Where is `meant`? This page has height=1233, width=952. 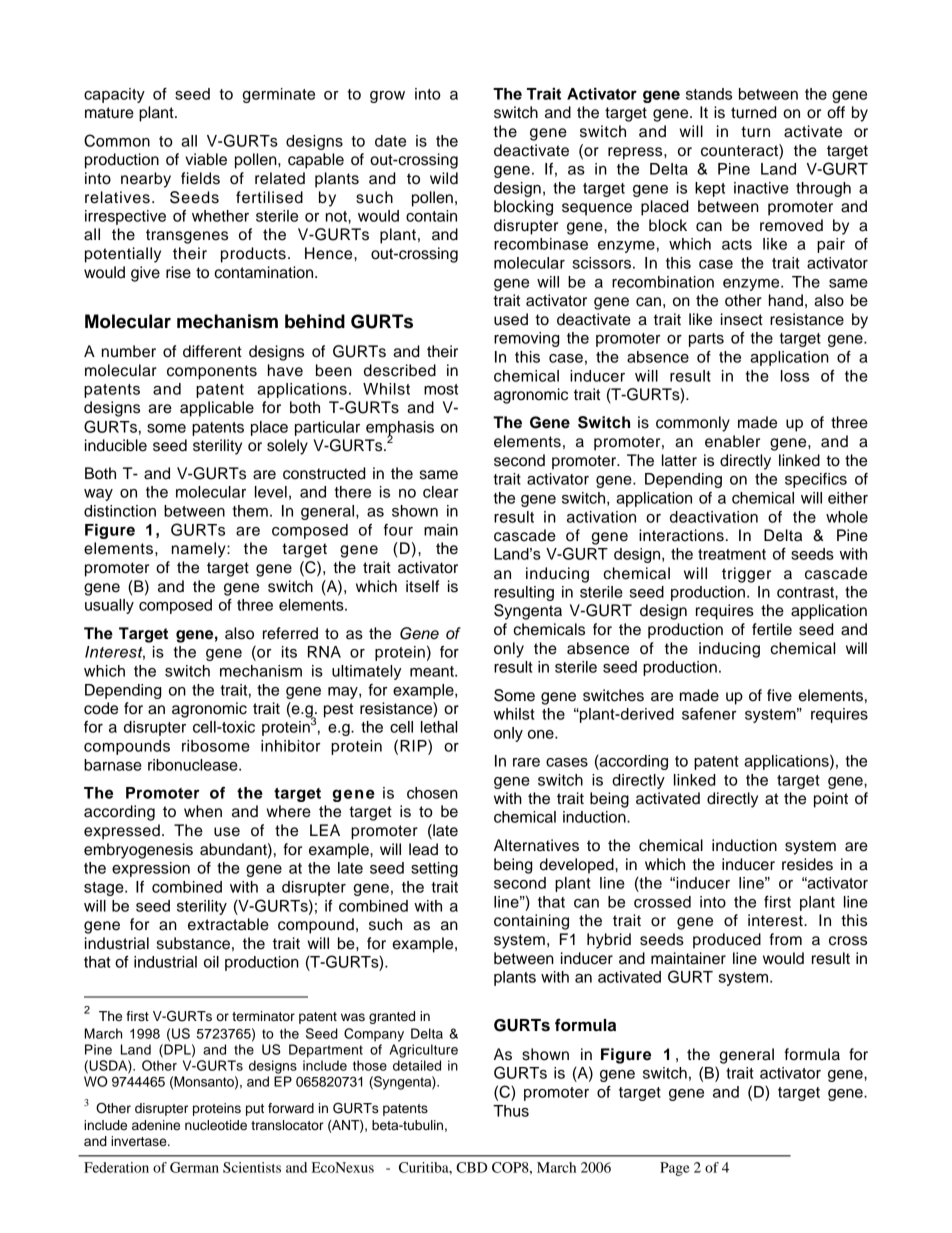
meant is located at coordinates (433, 671).
